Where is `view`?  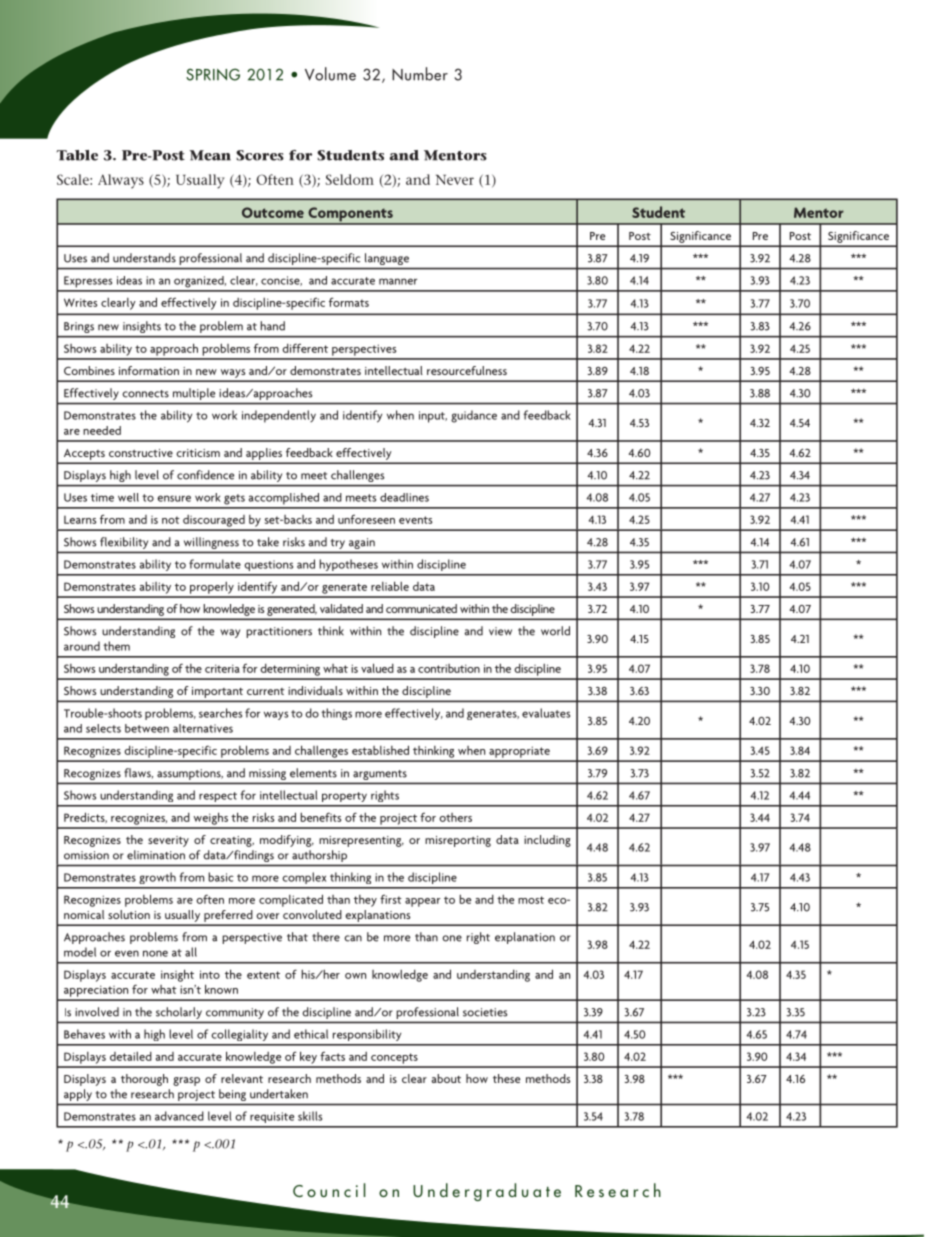
view is located at coordinates (500, 631).
